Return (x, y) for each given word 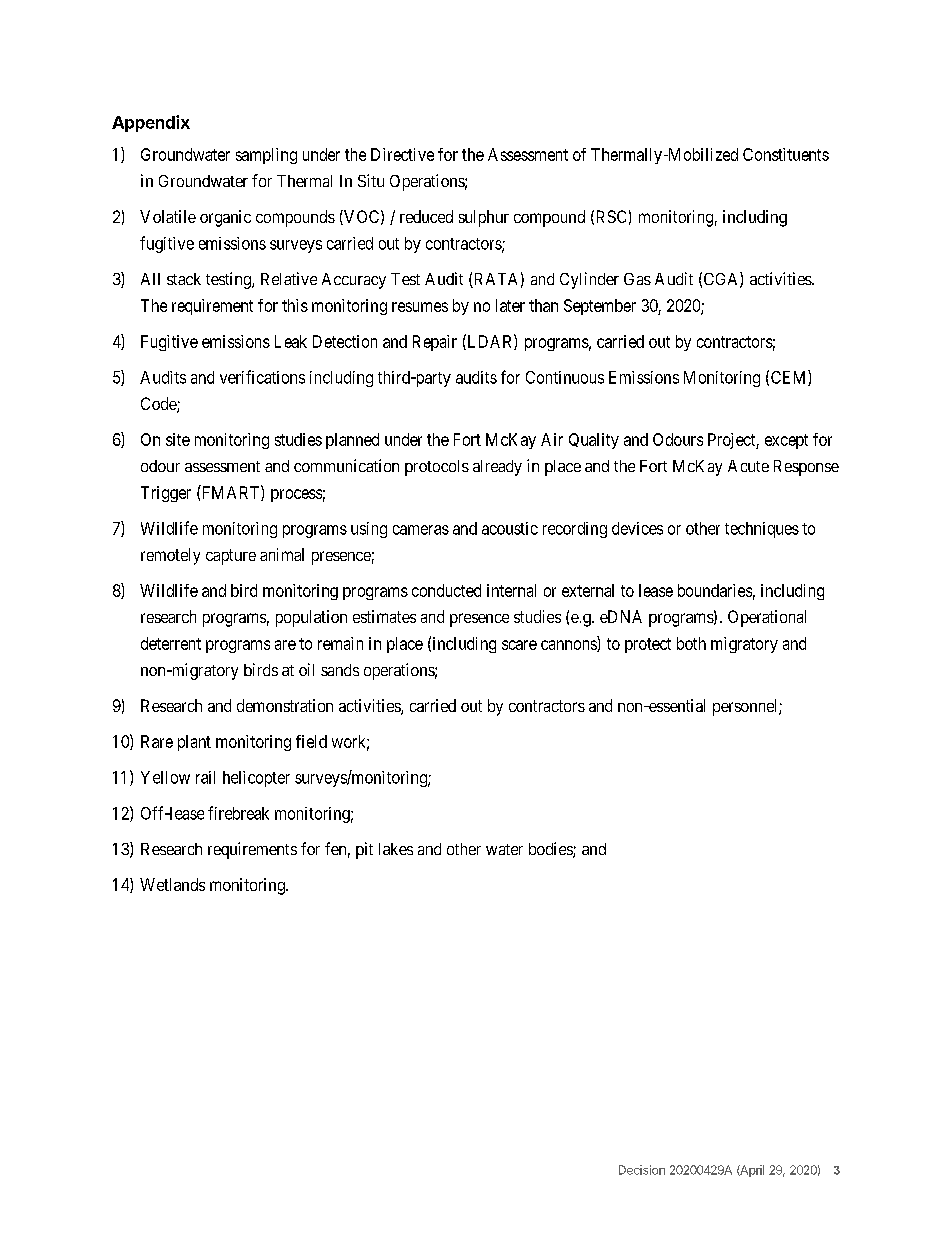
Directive (402, 154)
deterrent (171, 643)
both (691, 643)
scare (519, 645)
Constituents (786, 154)
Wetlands (172, 884)
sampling (266, 156)
